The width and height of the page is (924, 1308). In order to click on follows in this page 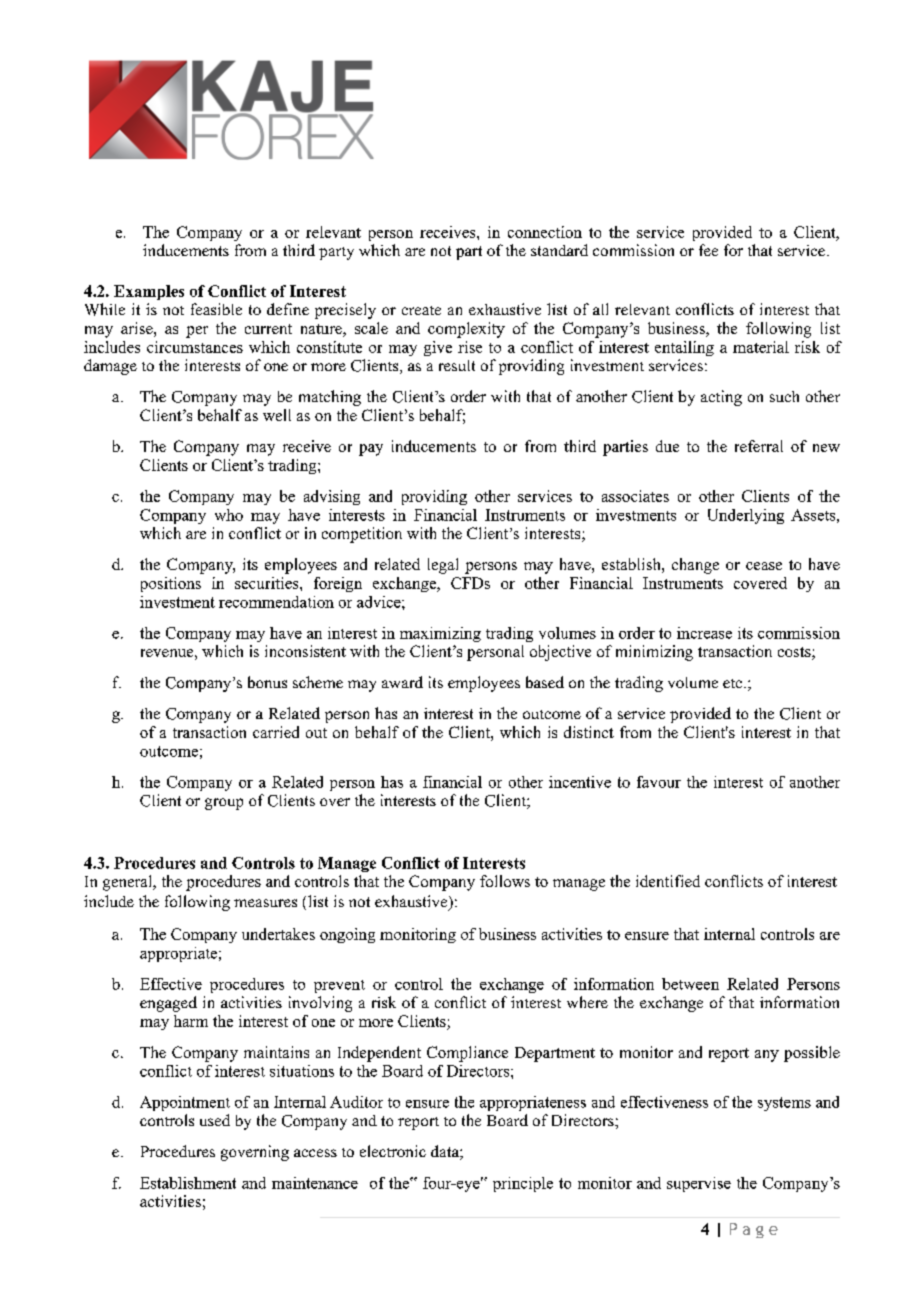, I will do `click(505, 881)`.
